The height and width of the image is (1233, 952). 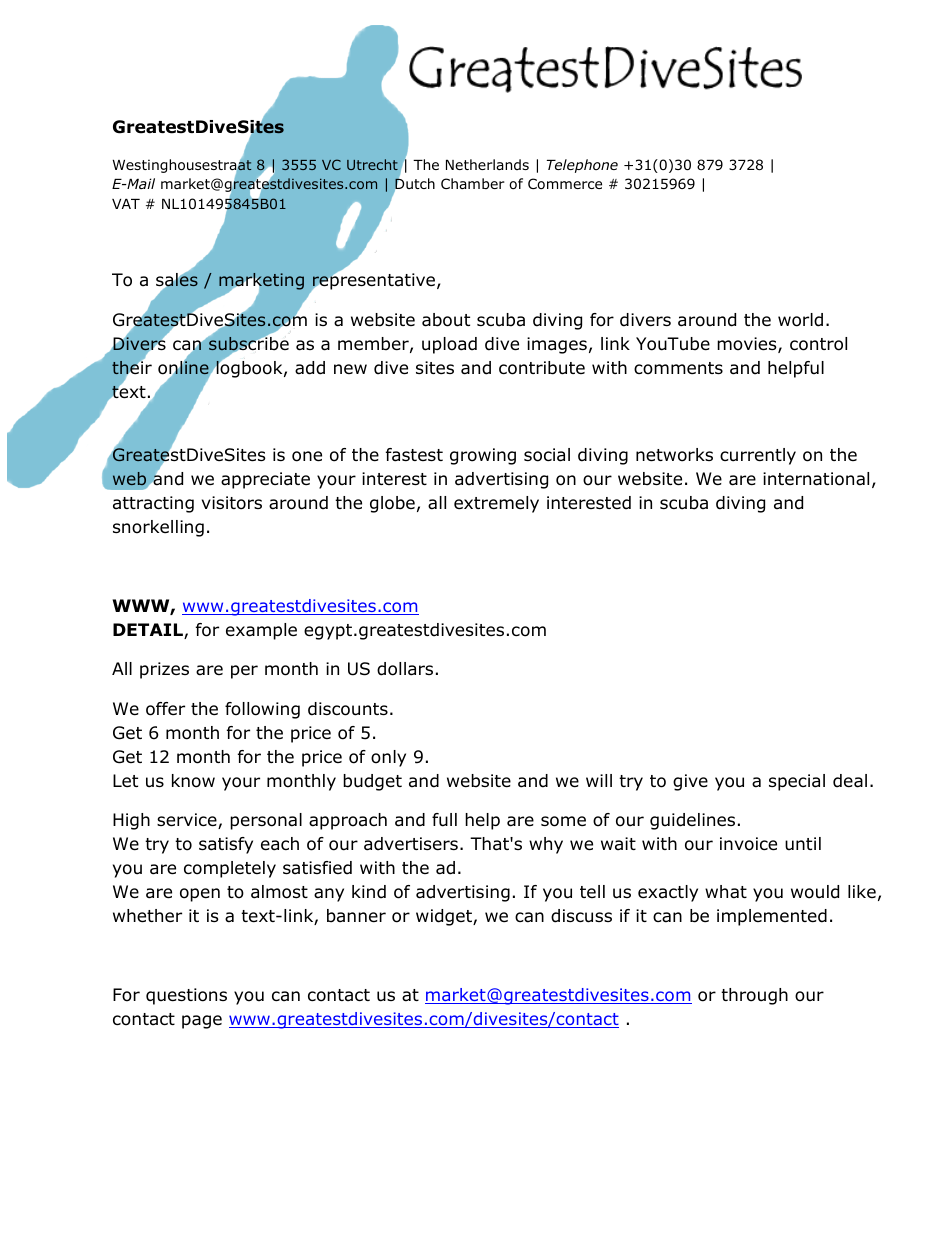 I want to click on extremely, so click(x=496, y=504).
